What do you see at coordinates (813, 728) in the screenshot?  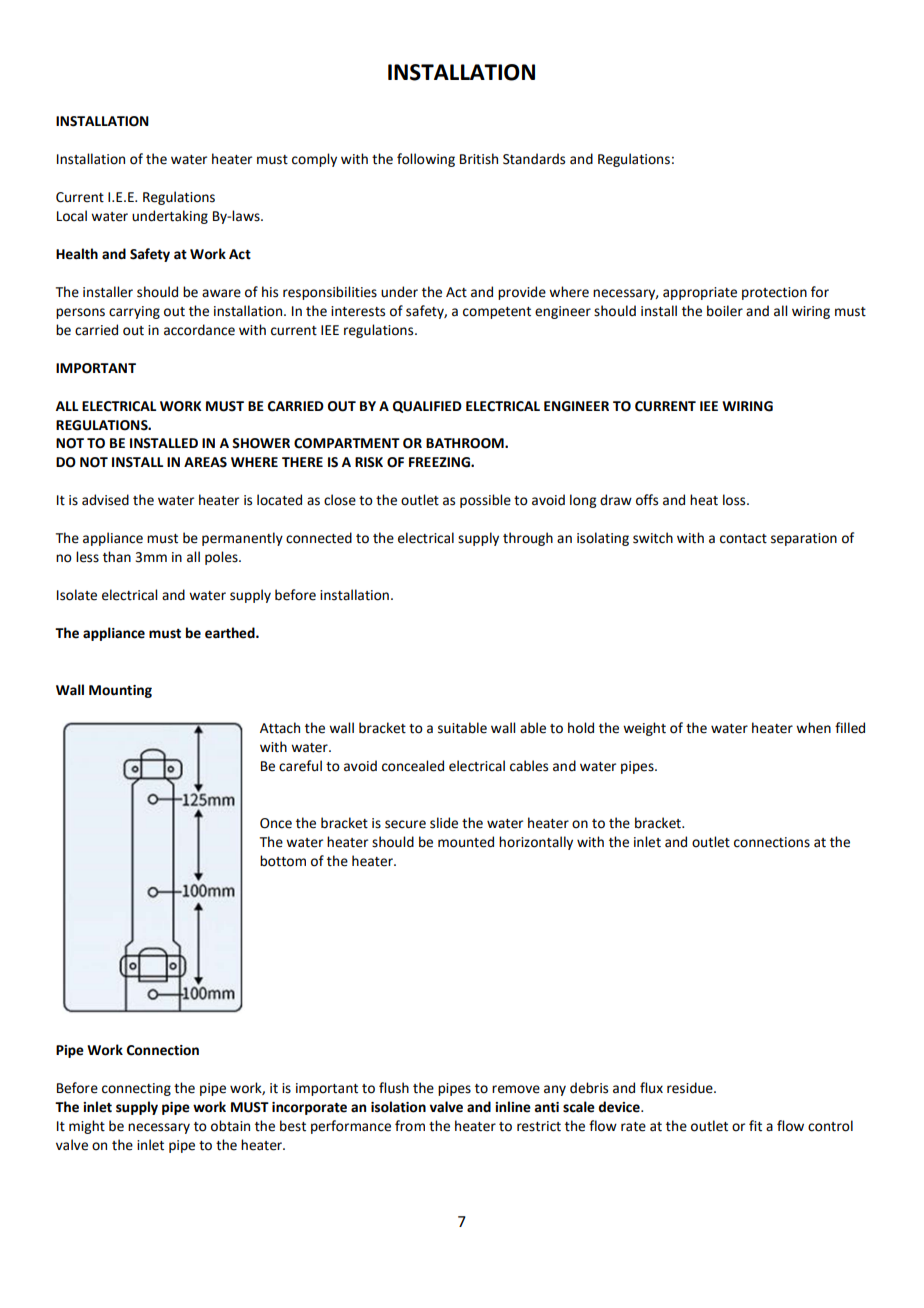 I see `when` at bounding box center [813, 728].
